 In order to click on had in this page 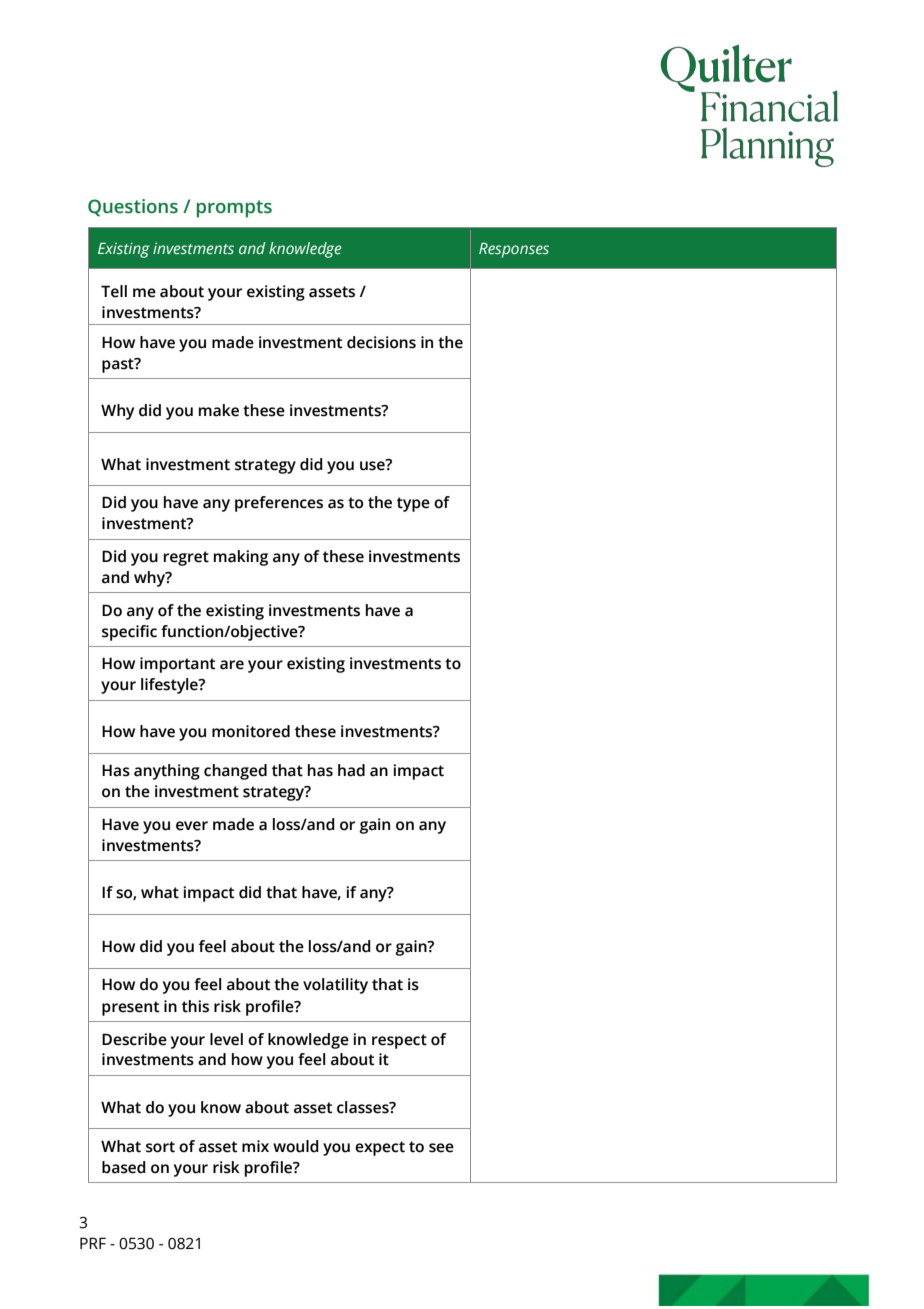, I will do `click(351, 770)`.
